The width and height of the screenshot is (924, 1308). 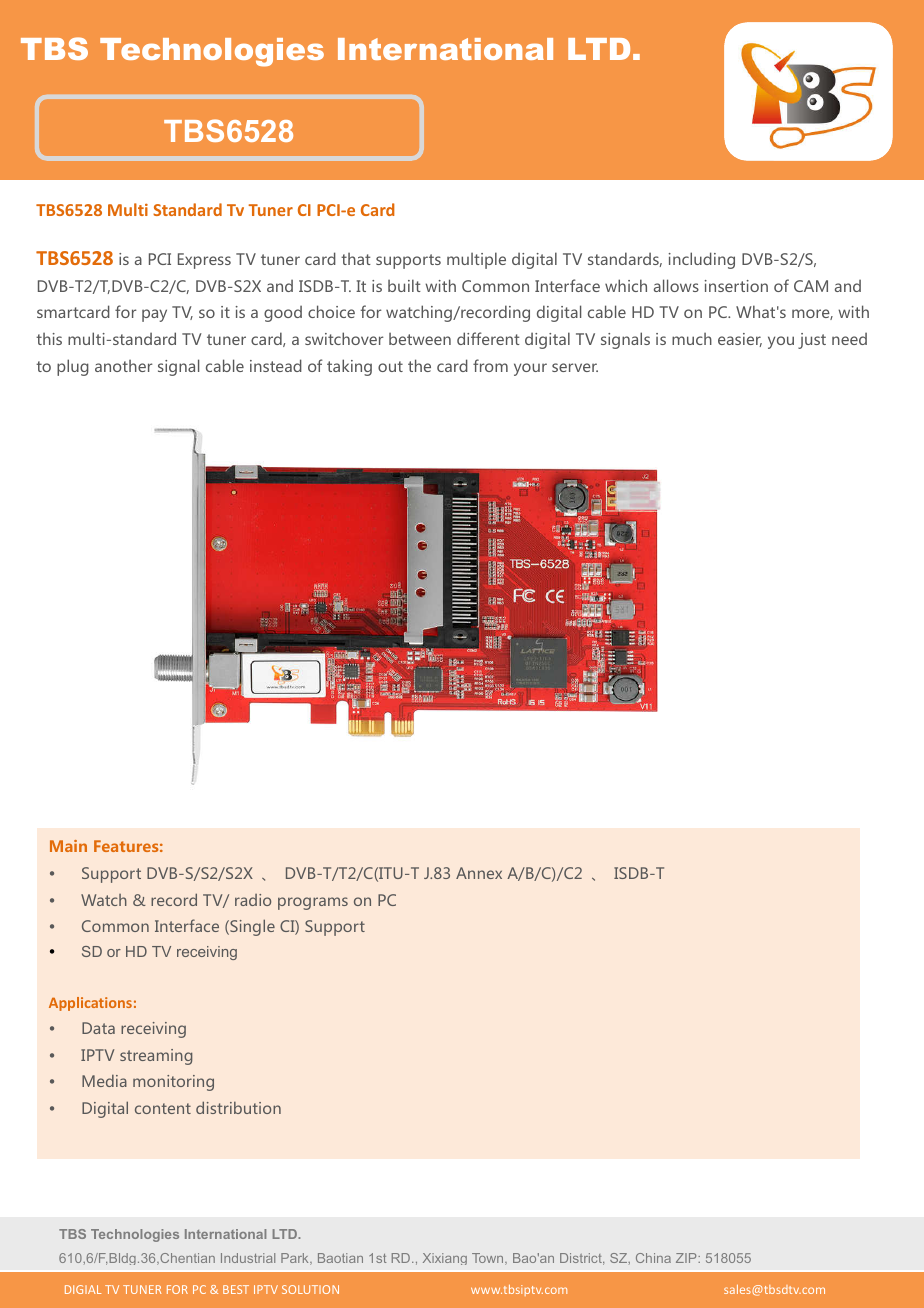 I want to click on built, so click(x=404, y=285).
